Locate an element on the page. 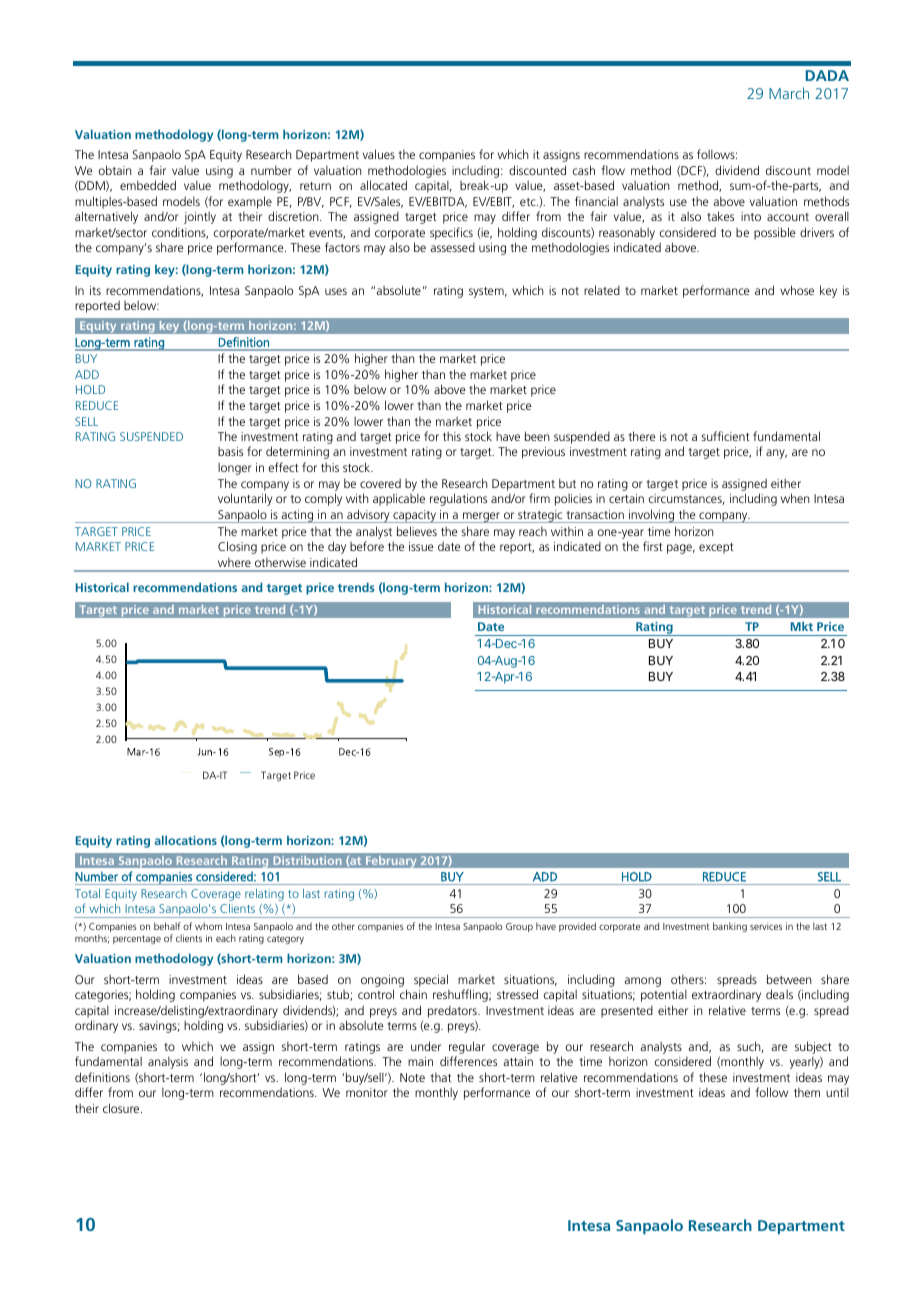 This page has height=1308, width=924. obtain is located at coordinates (115, 170).
